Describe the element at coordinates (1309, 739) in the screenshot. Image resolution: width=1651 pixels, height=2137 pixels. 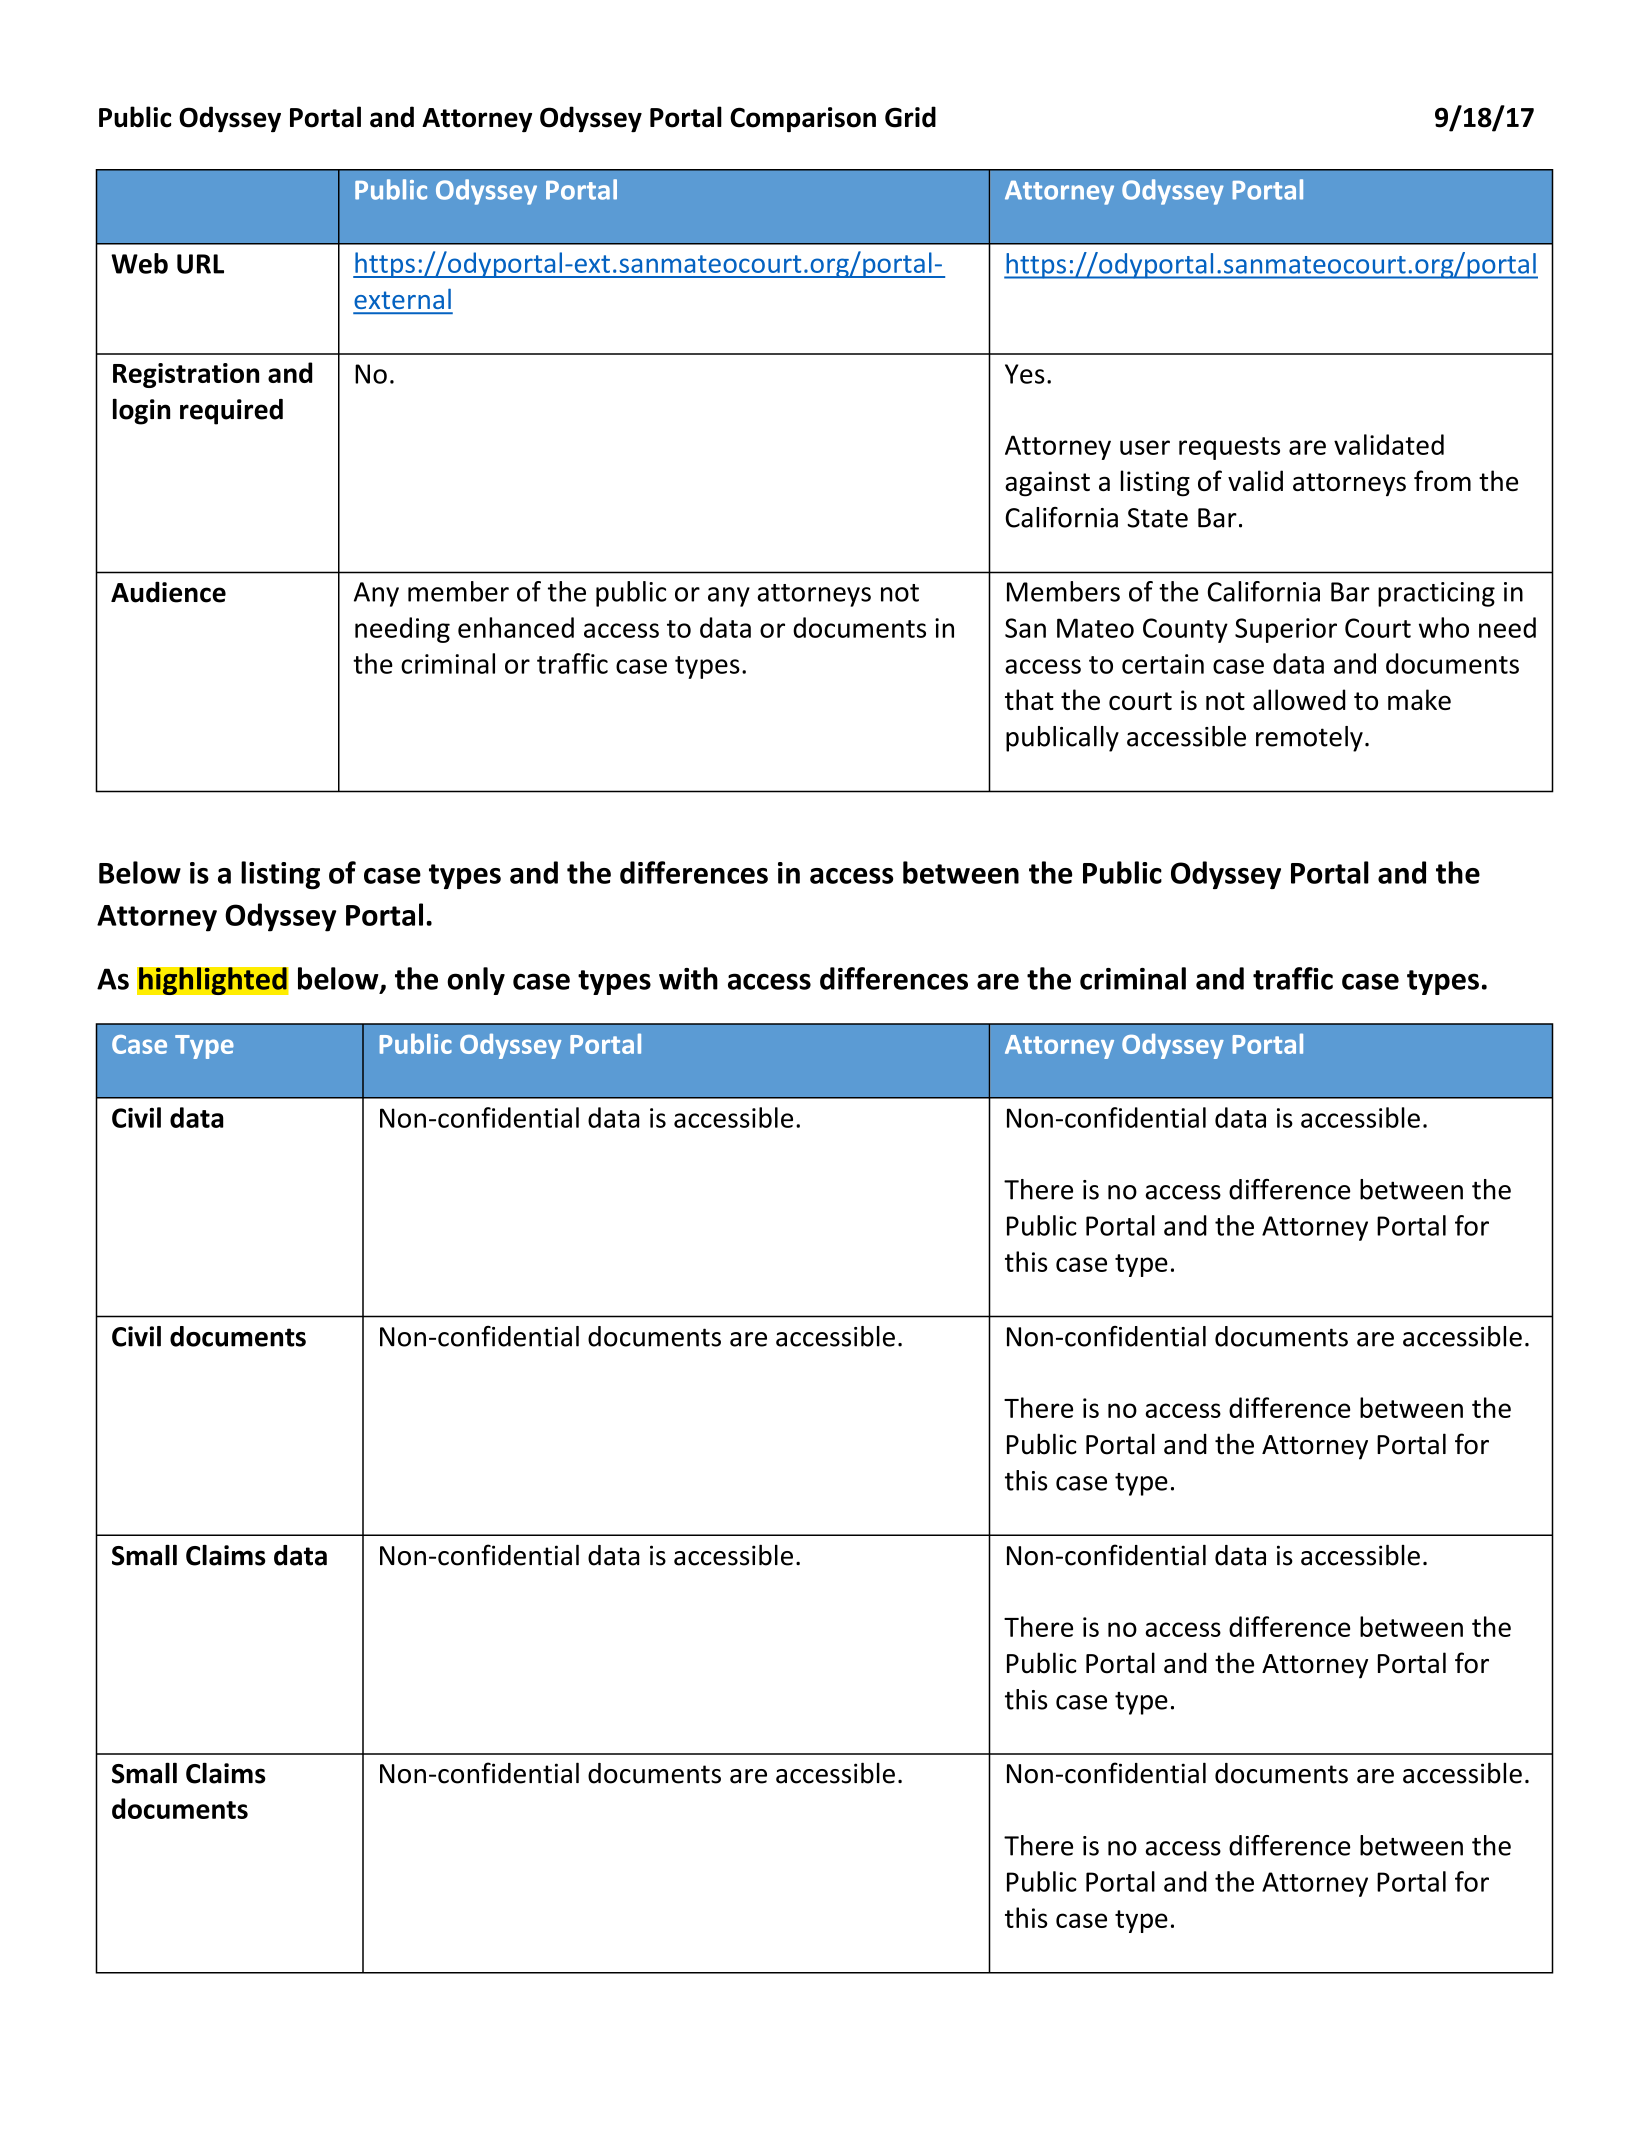
I see `remotely` at that location.
